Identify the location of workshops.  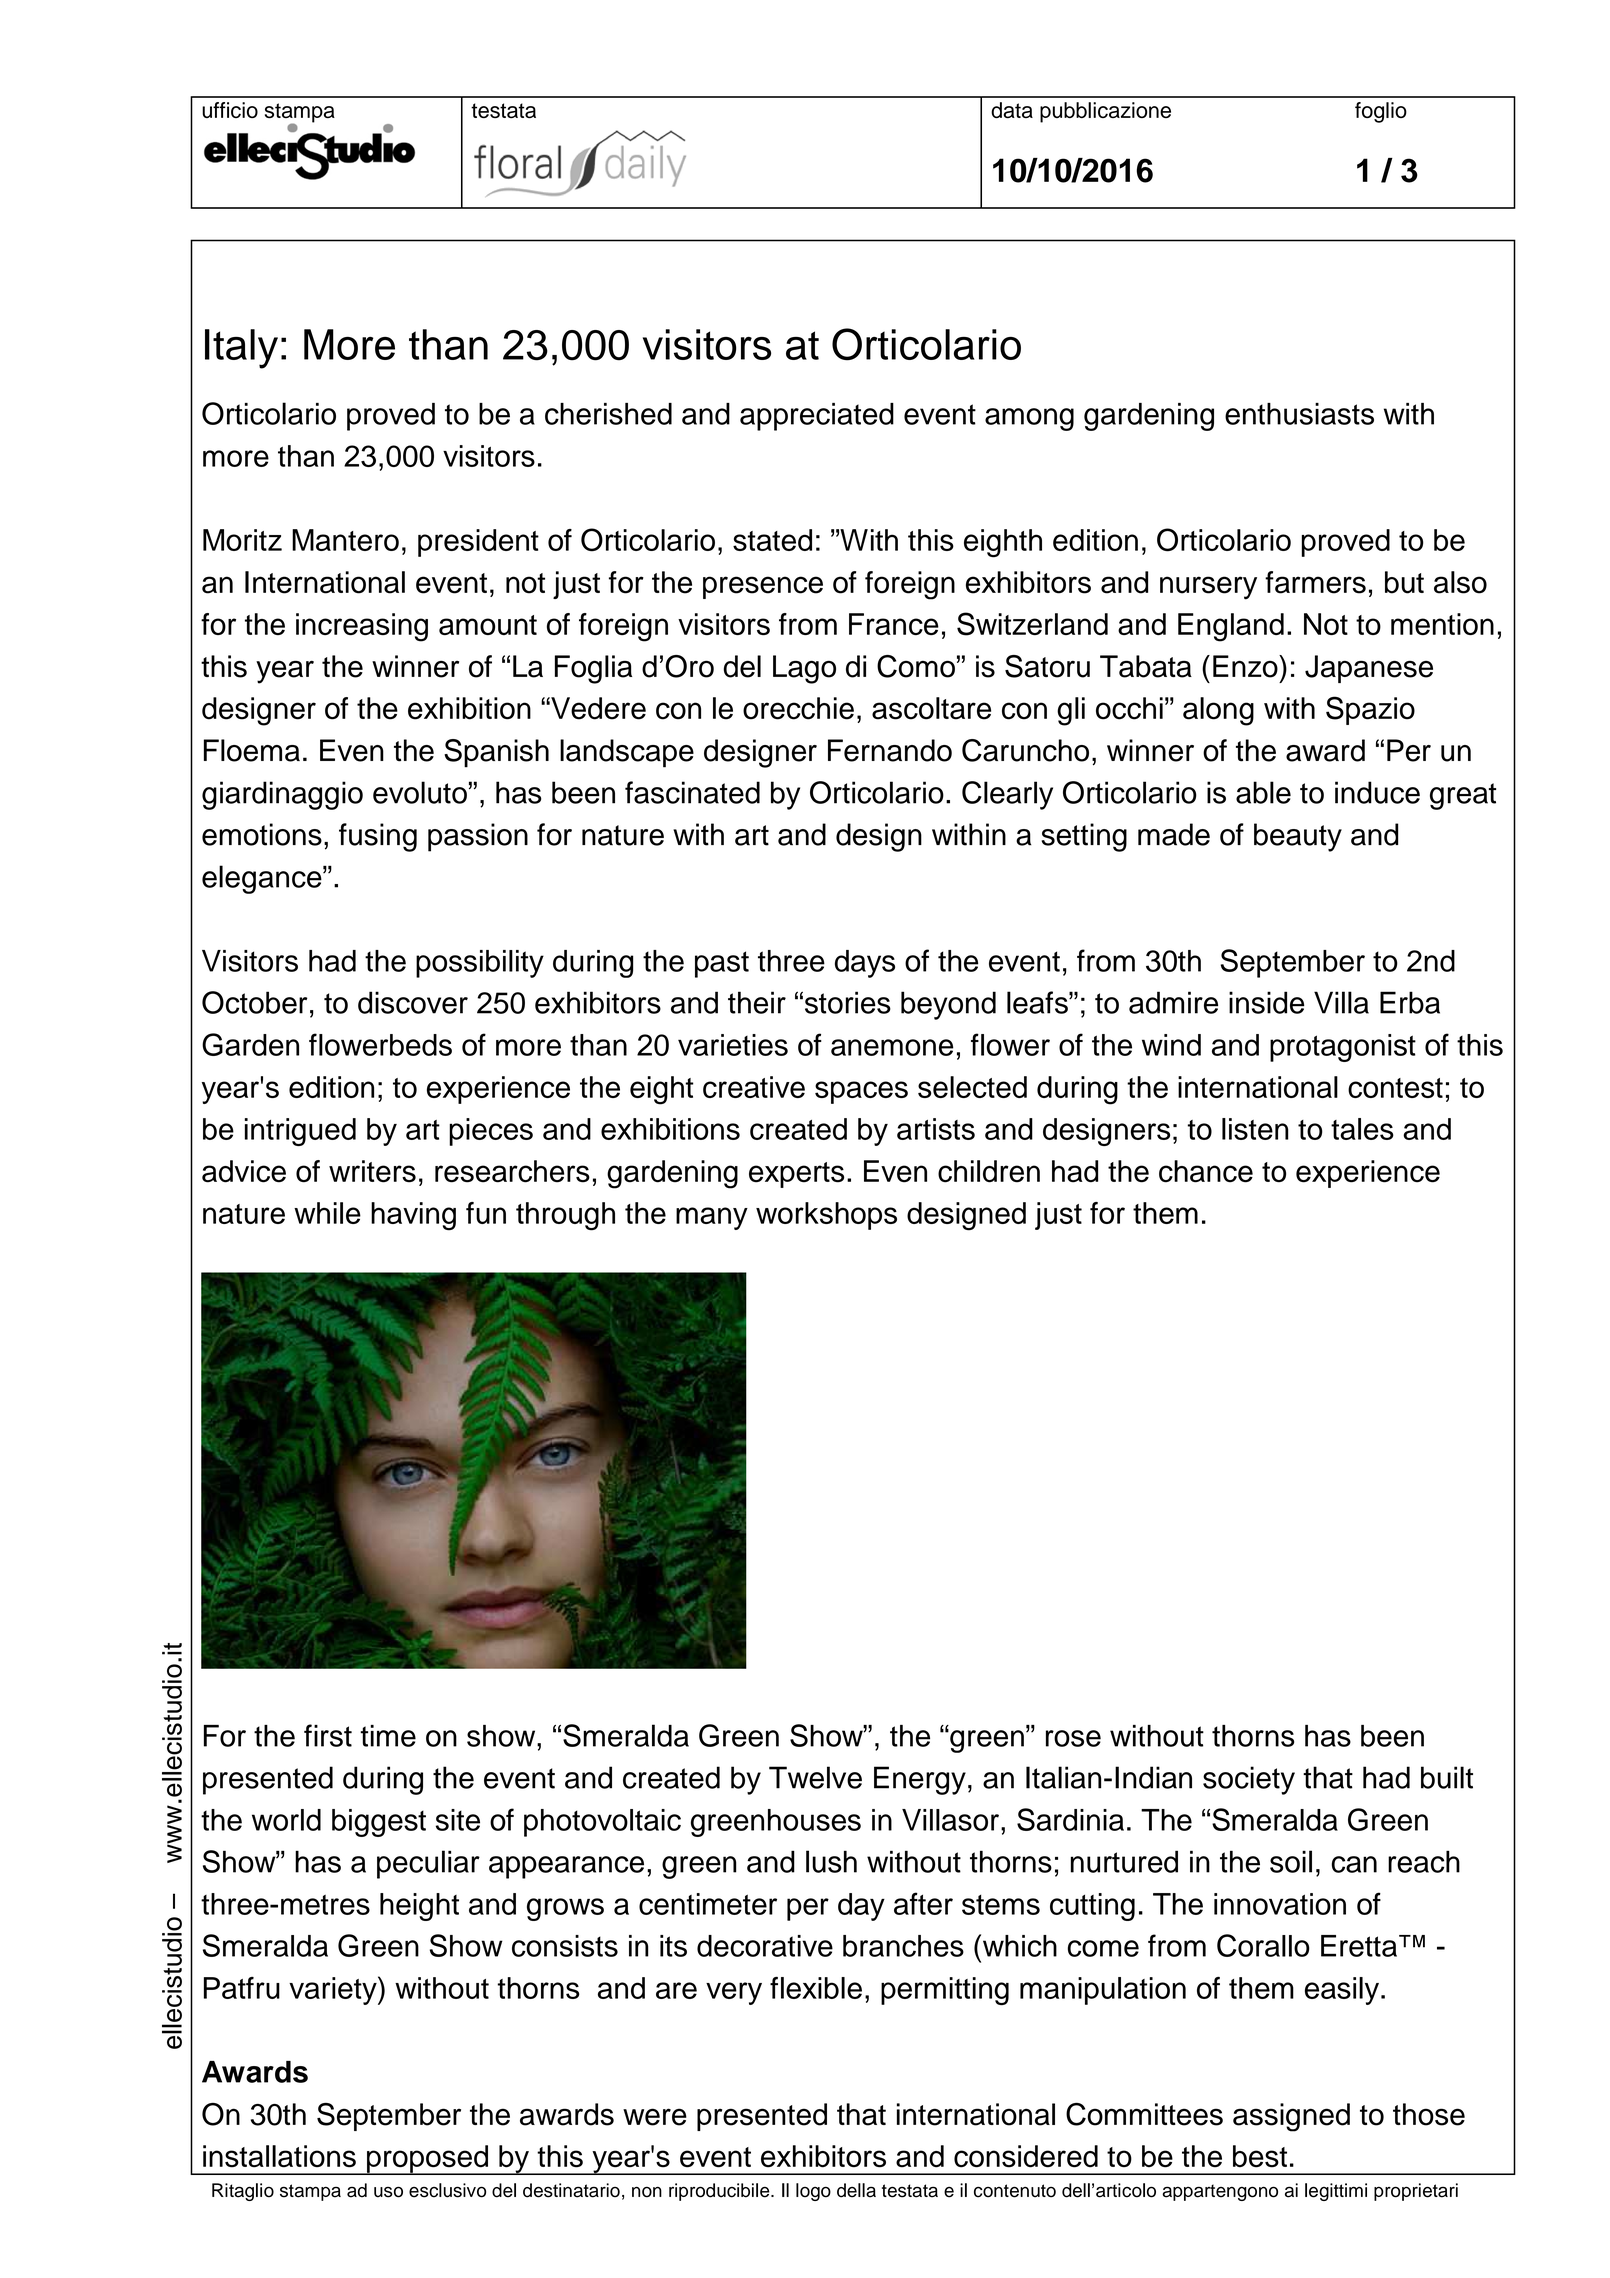
(826, 1216).
